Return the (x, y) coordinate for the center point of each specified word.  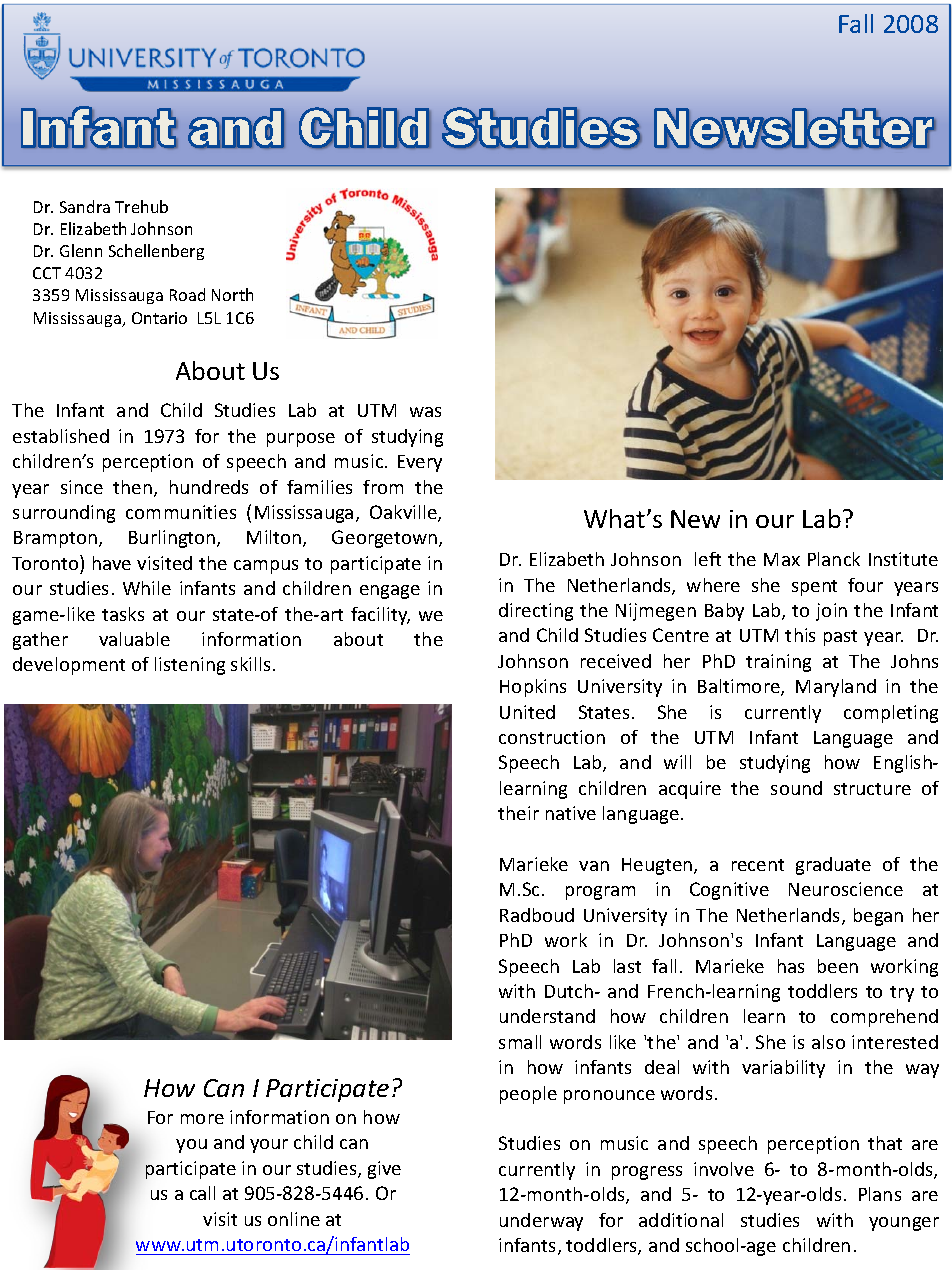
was (425, 412)
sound (796, 788)
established (61, 436)
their (518, 813)
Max (782, 559)
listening (190, 666)
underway (541, 1222)
